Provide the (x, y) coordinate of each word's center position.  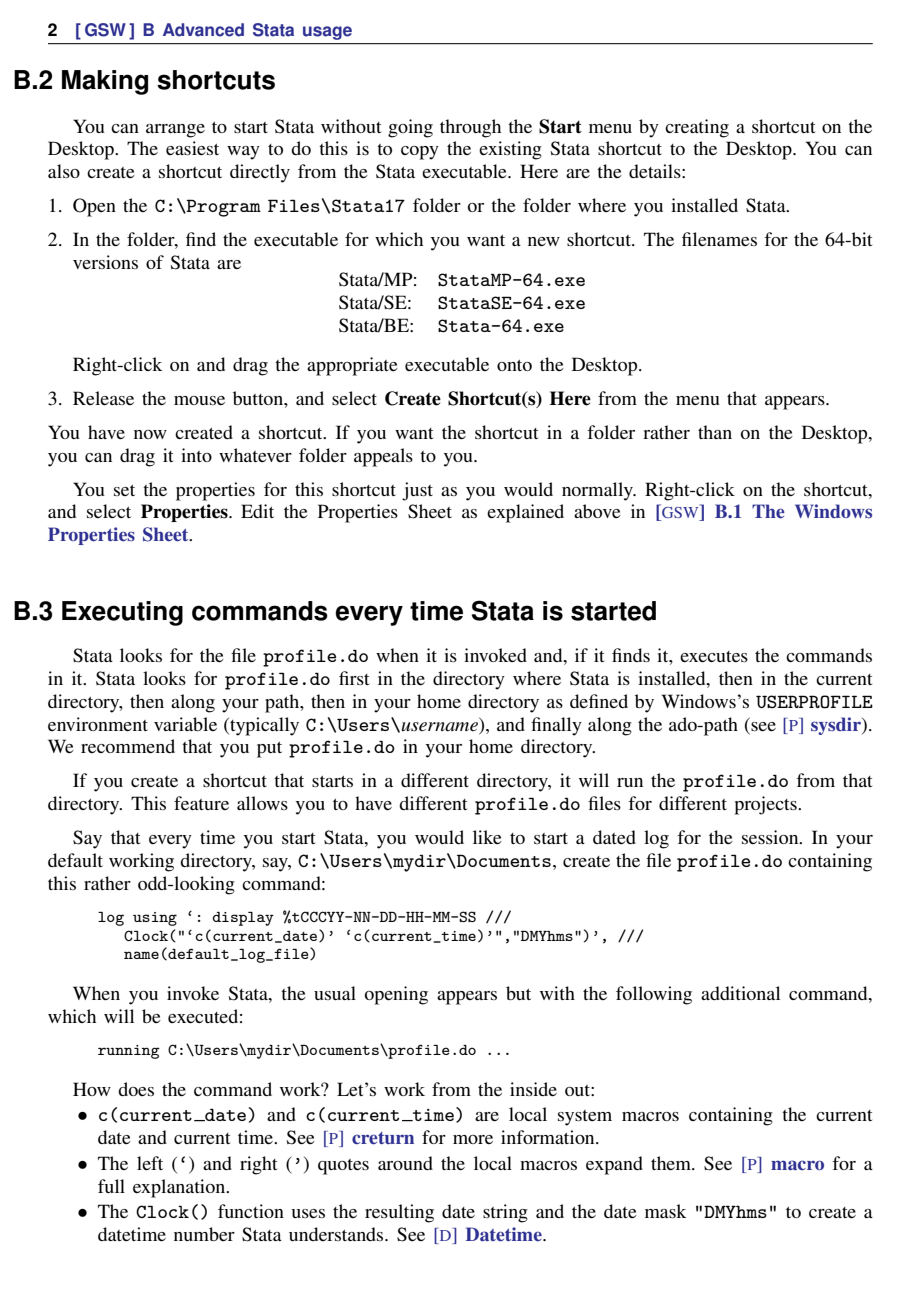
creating (697, 128)
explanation (180, 1188)
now (150, 434)
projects (766, 805)
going (410, 128)
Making (105, 82)
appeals (383, 457)
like (487, 837)
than (715, 432)
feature (201, 803)
